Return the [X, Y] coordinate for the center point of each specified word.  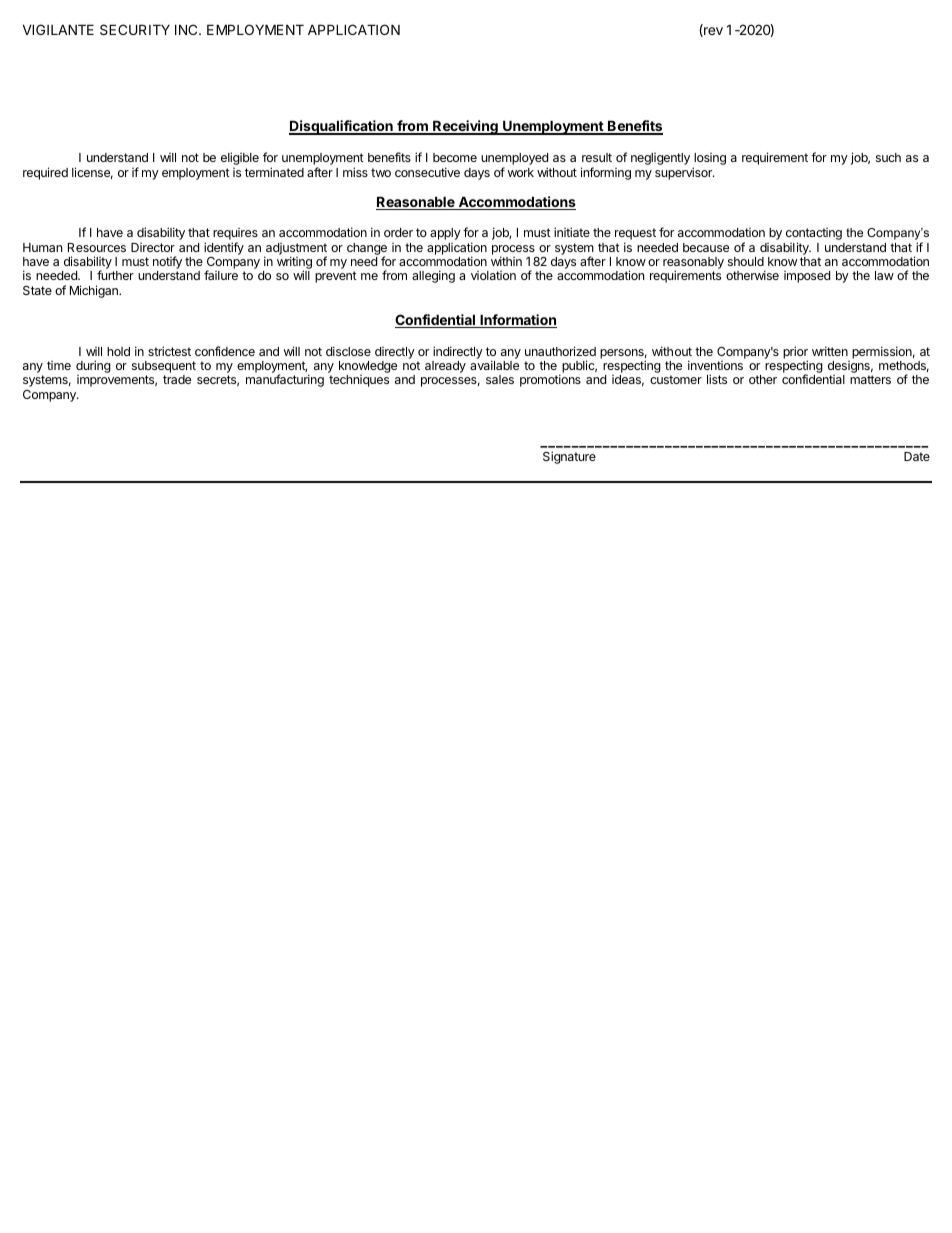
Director [153, 247]
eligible [240, 158]
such [888, 157]
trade [177, 379]
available [494, 365]
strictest [169, 351]
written [830, 351]
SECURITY [135, 29]
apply [445, 234]
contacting [814, 235]
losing [709, 160]
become [455, 157]
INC [187, 29]
